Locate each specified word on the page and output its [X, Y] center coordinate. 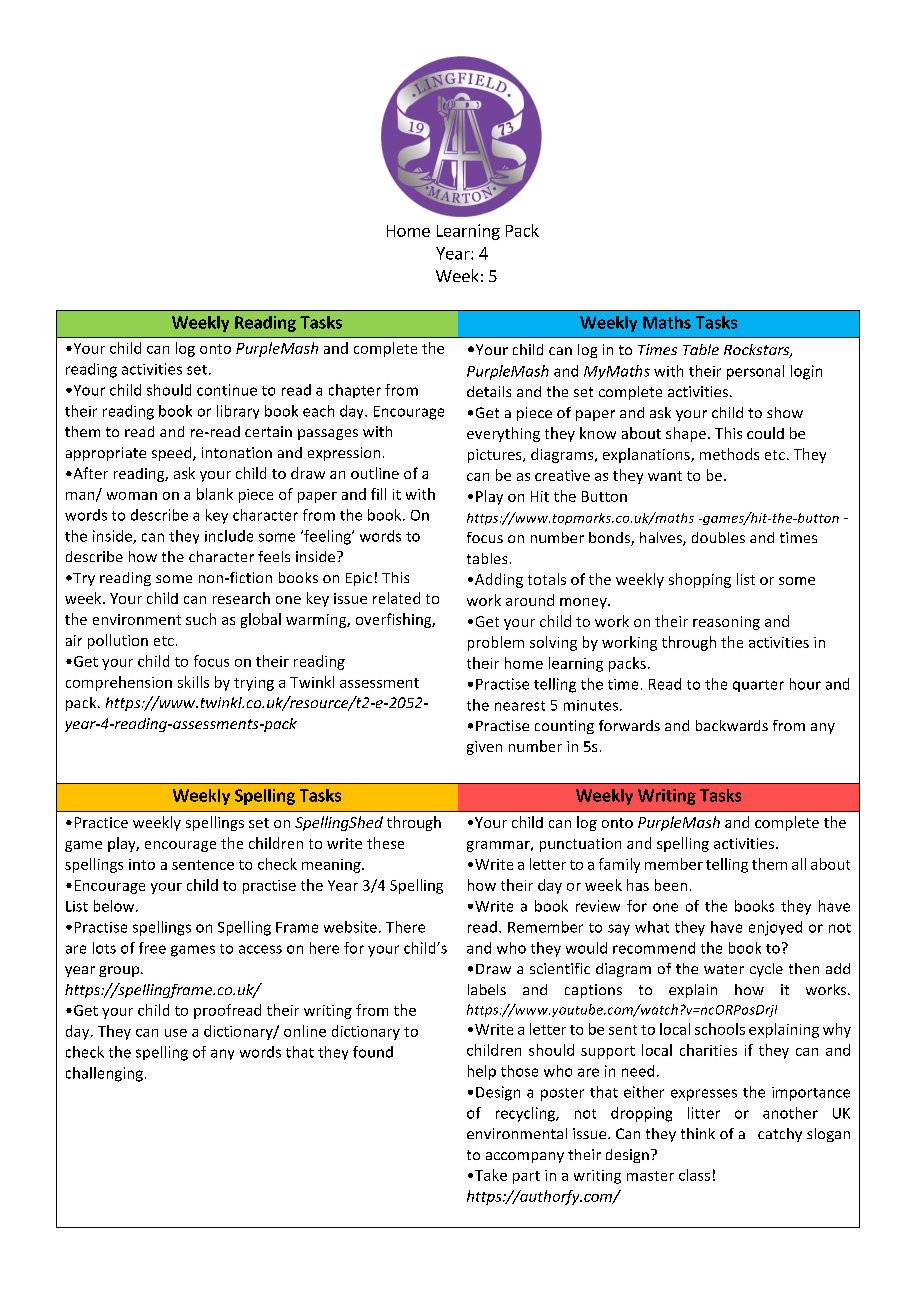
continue [227, 390]
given [484, 748]
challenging [104, 1074]
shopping [700, 580]
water [724, 969]
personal [755, 372]
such [201, 619]
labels [487, 989]
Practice [101, 822]
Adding [499, 580]
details [489, 391]
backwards [732, 725]
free [152, 948]
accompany [525, 1157]
